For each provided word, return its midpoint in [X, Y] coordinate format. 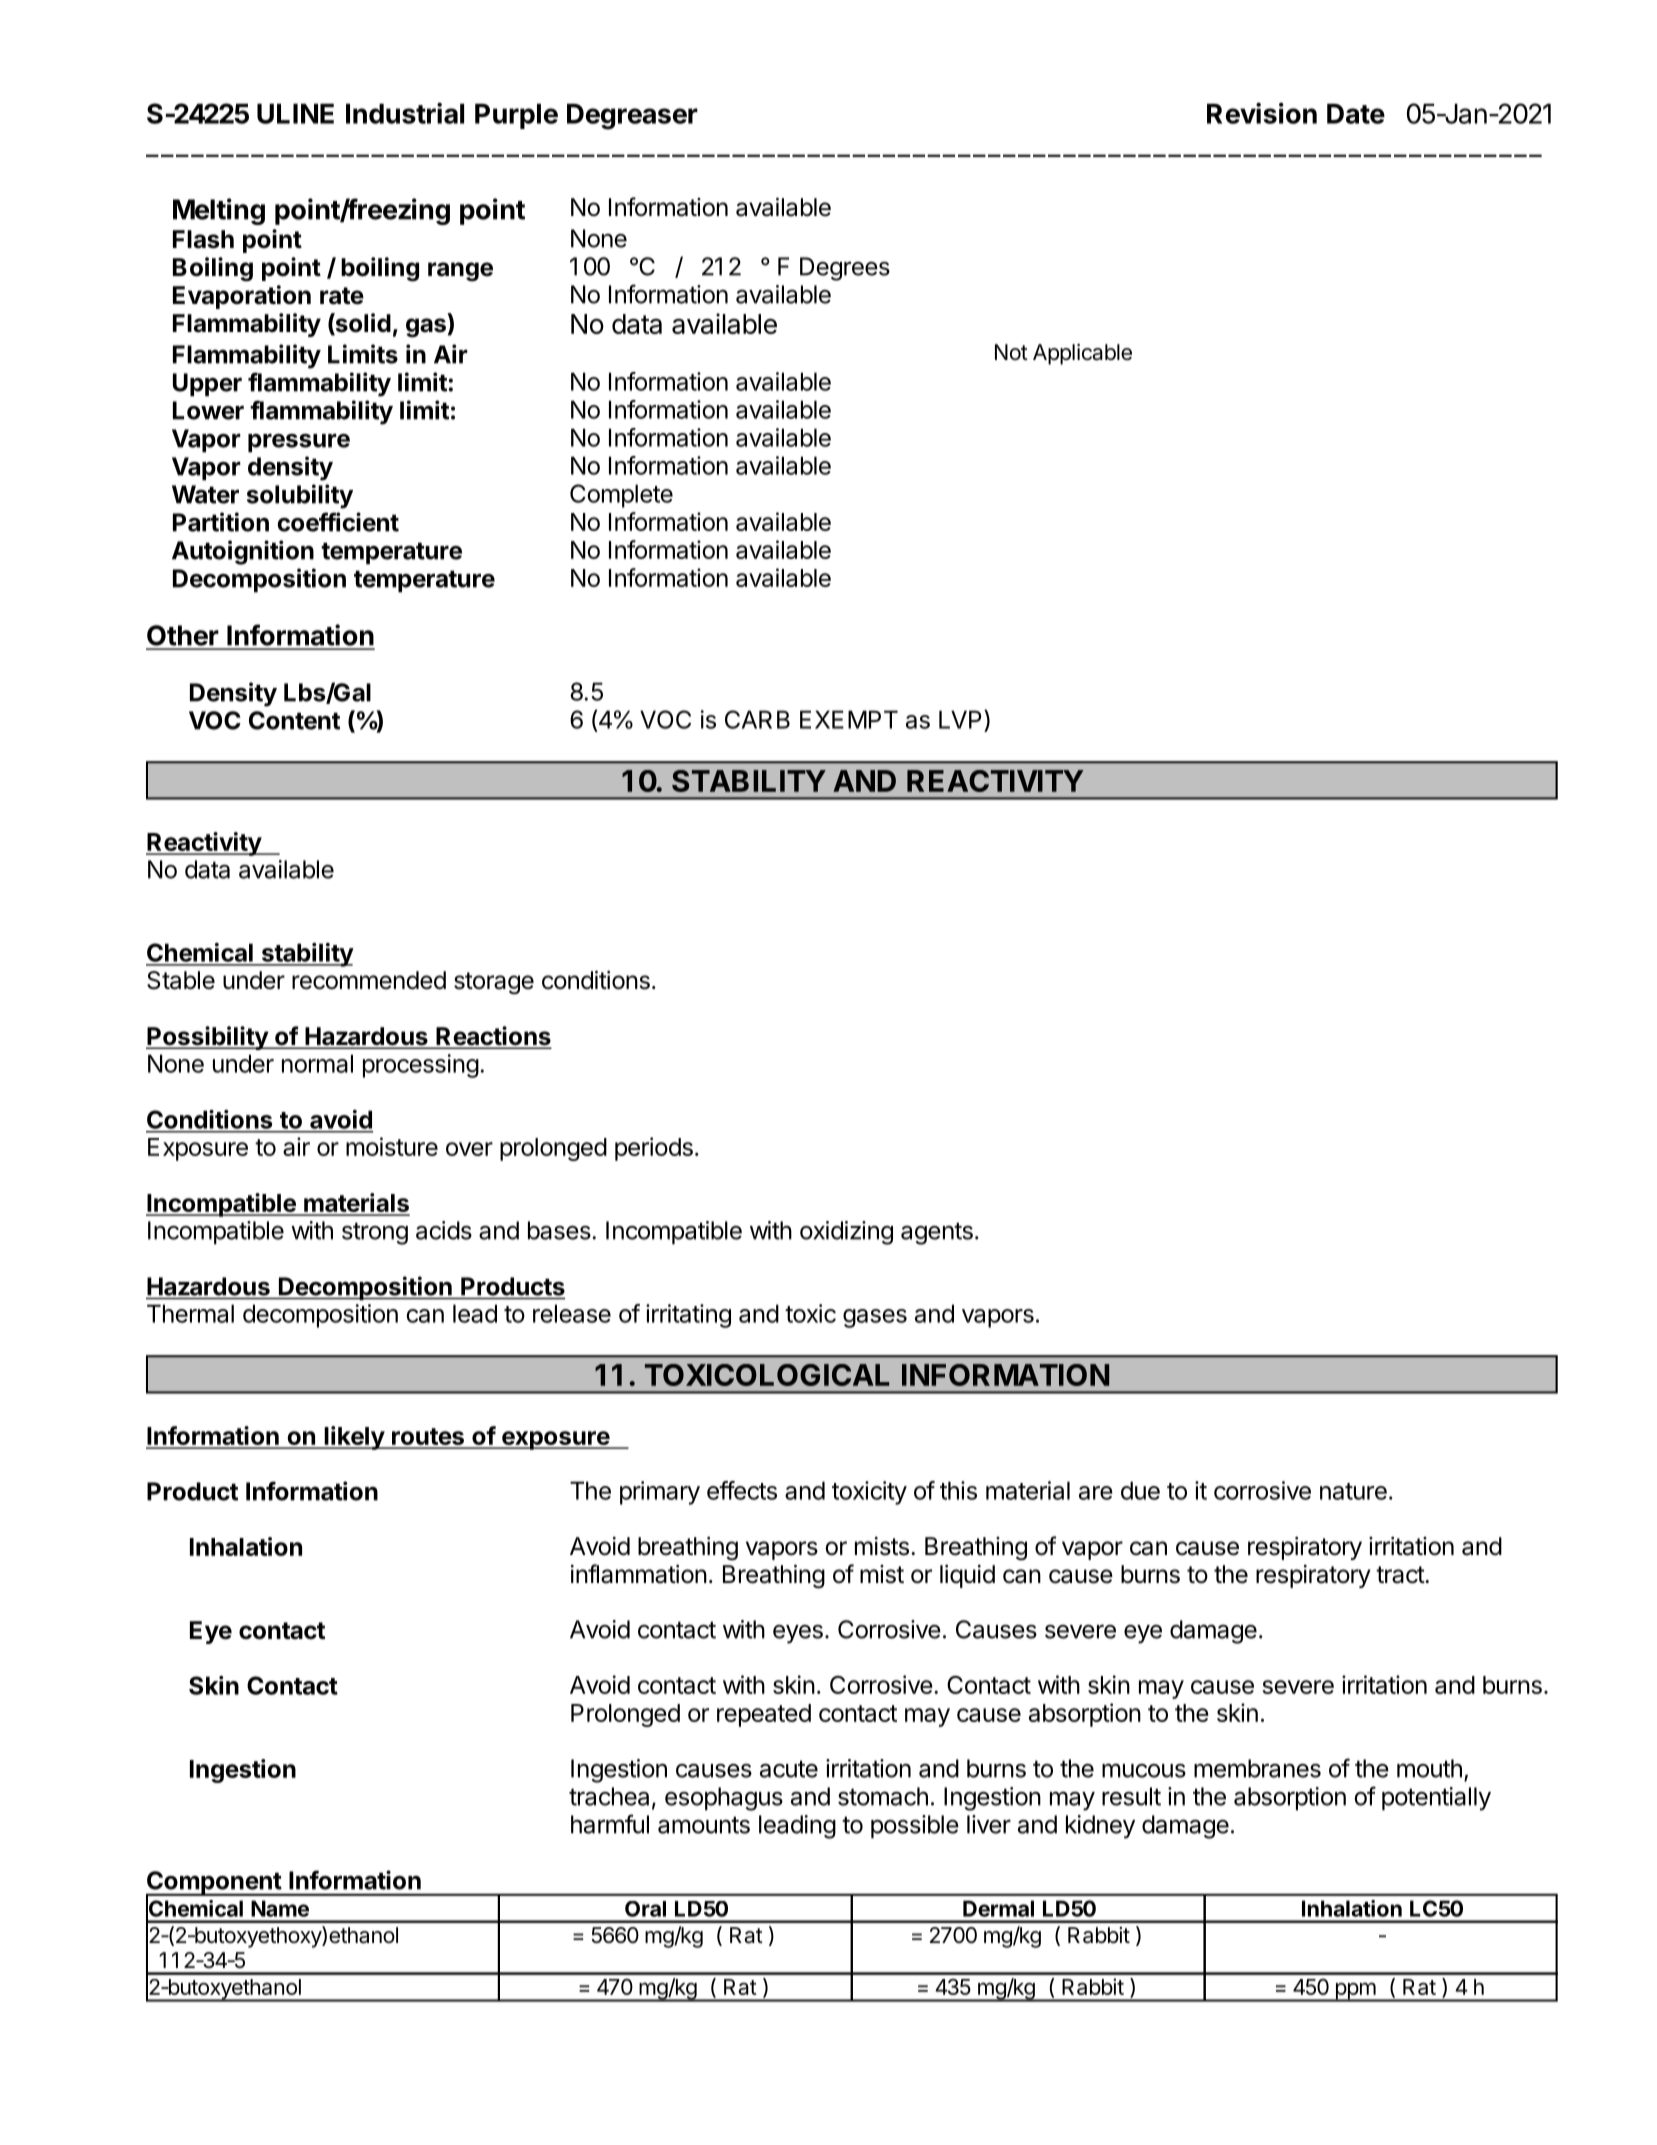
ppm [1355, 1992]
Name [280, 1908]
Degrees [845, 269]
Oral [645, 1909]
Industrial [405, 113]
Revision [1262, 113]
